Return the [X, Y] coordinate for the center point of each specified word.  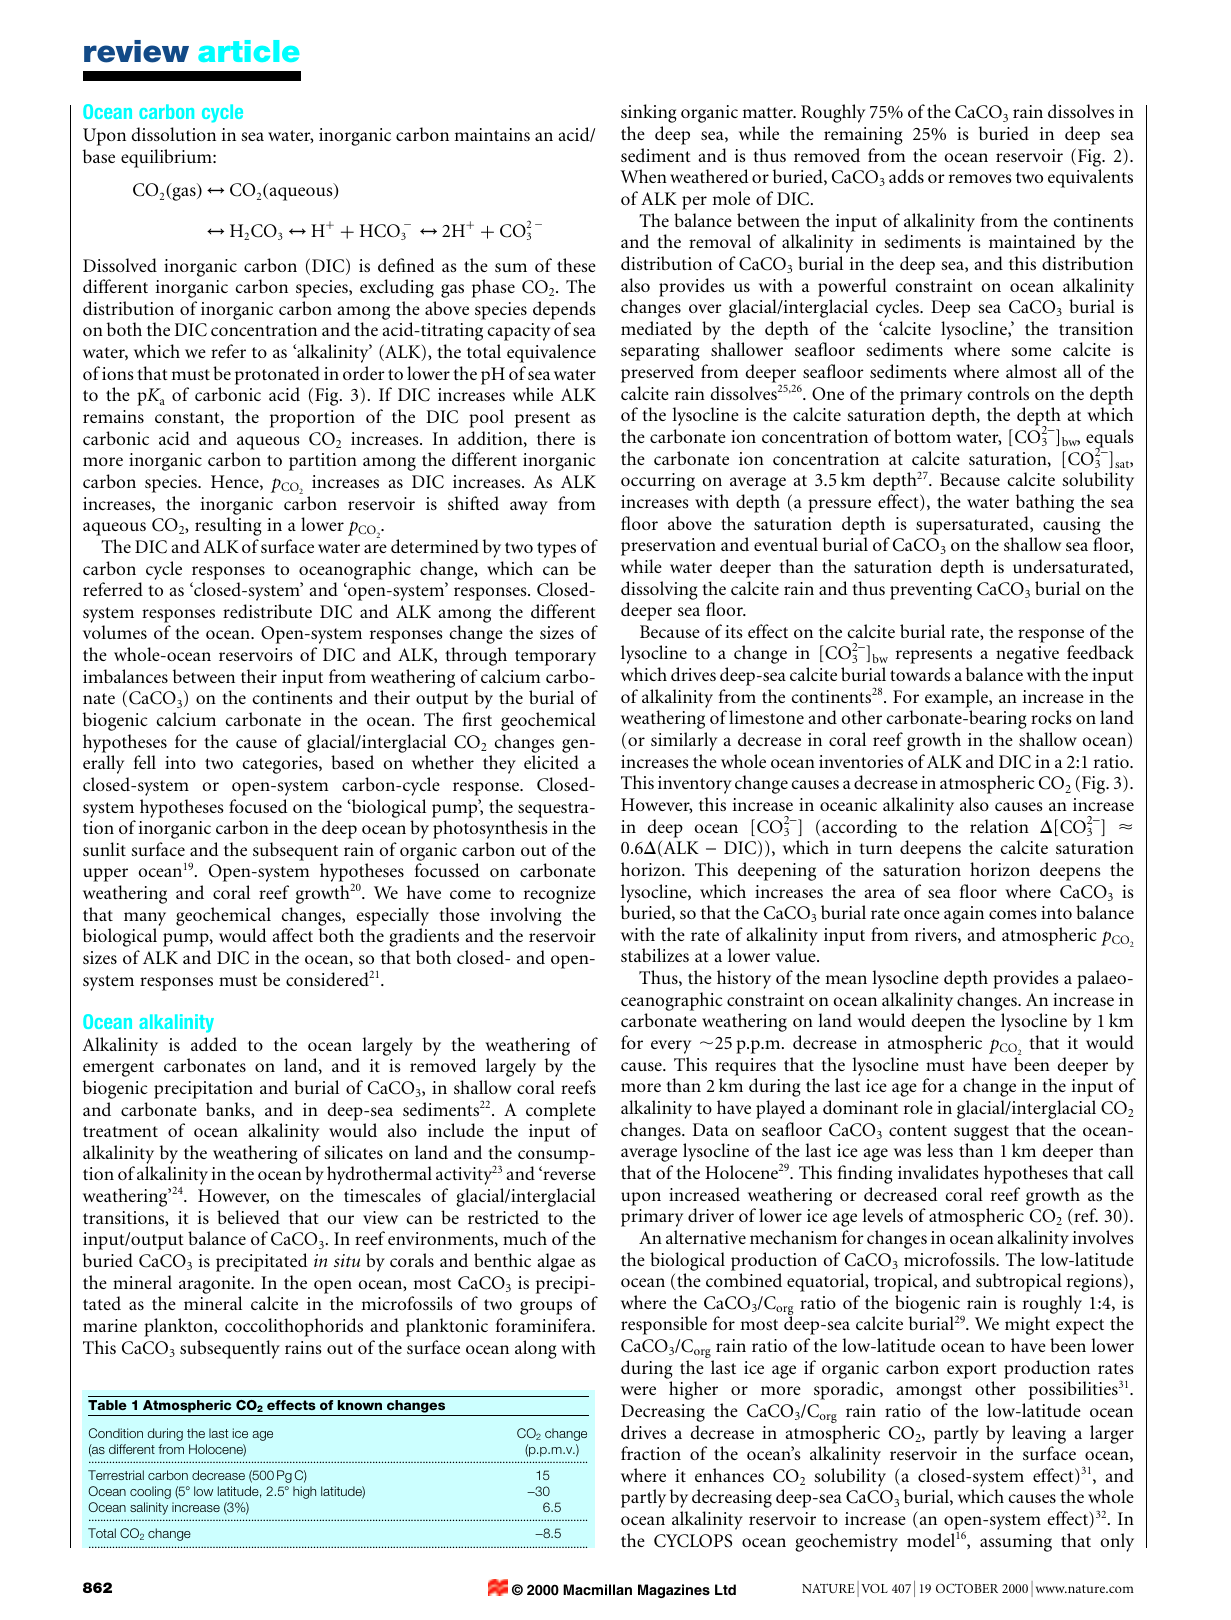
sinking [649, 113]
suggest [981, 1133]
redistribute [267, 611]
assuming [1016, 1543]
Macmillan [597, 1589]
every [671, 1047]
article [248, 51]
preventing [931, 591]
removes [980, 178]
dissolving [659, 590]
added [214, 1044]
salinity [149, 1508]
